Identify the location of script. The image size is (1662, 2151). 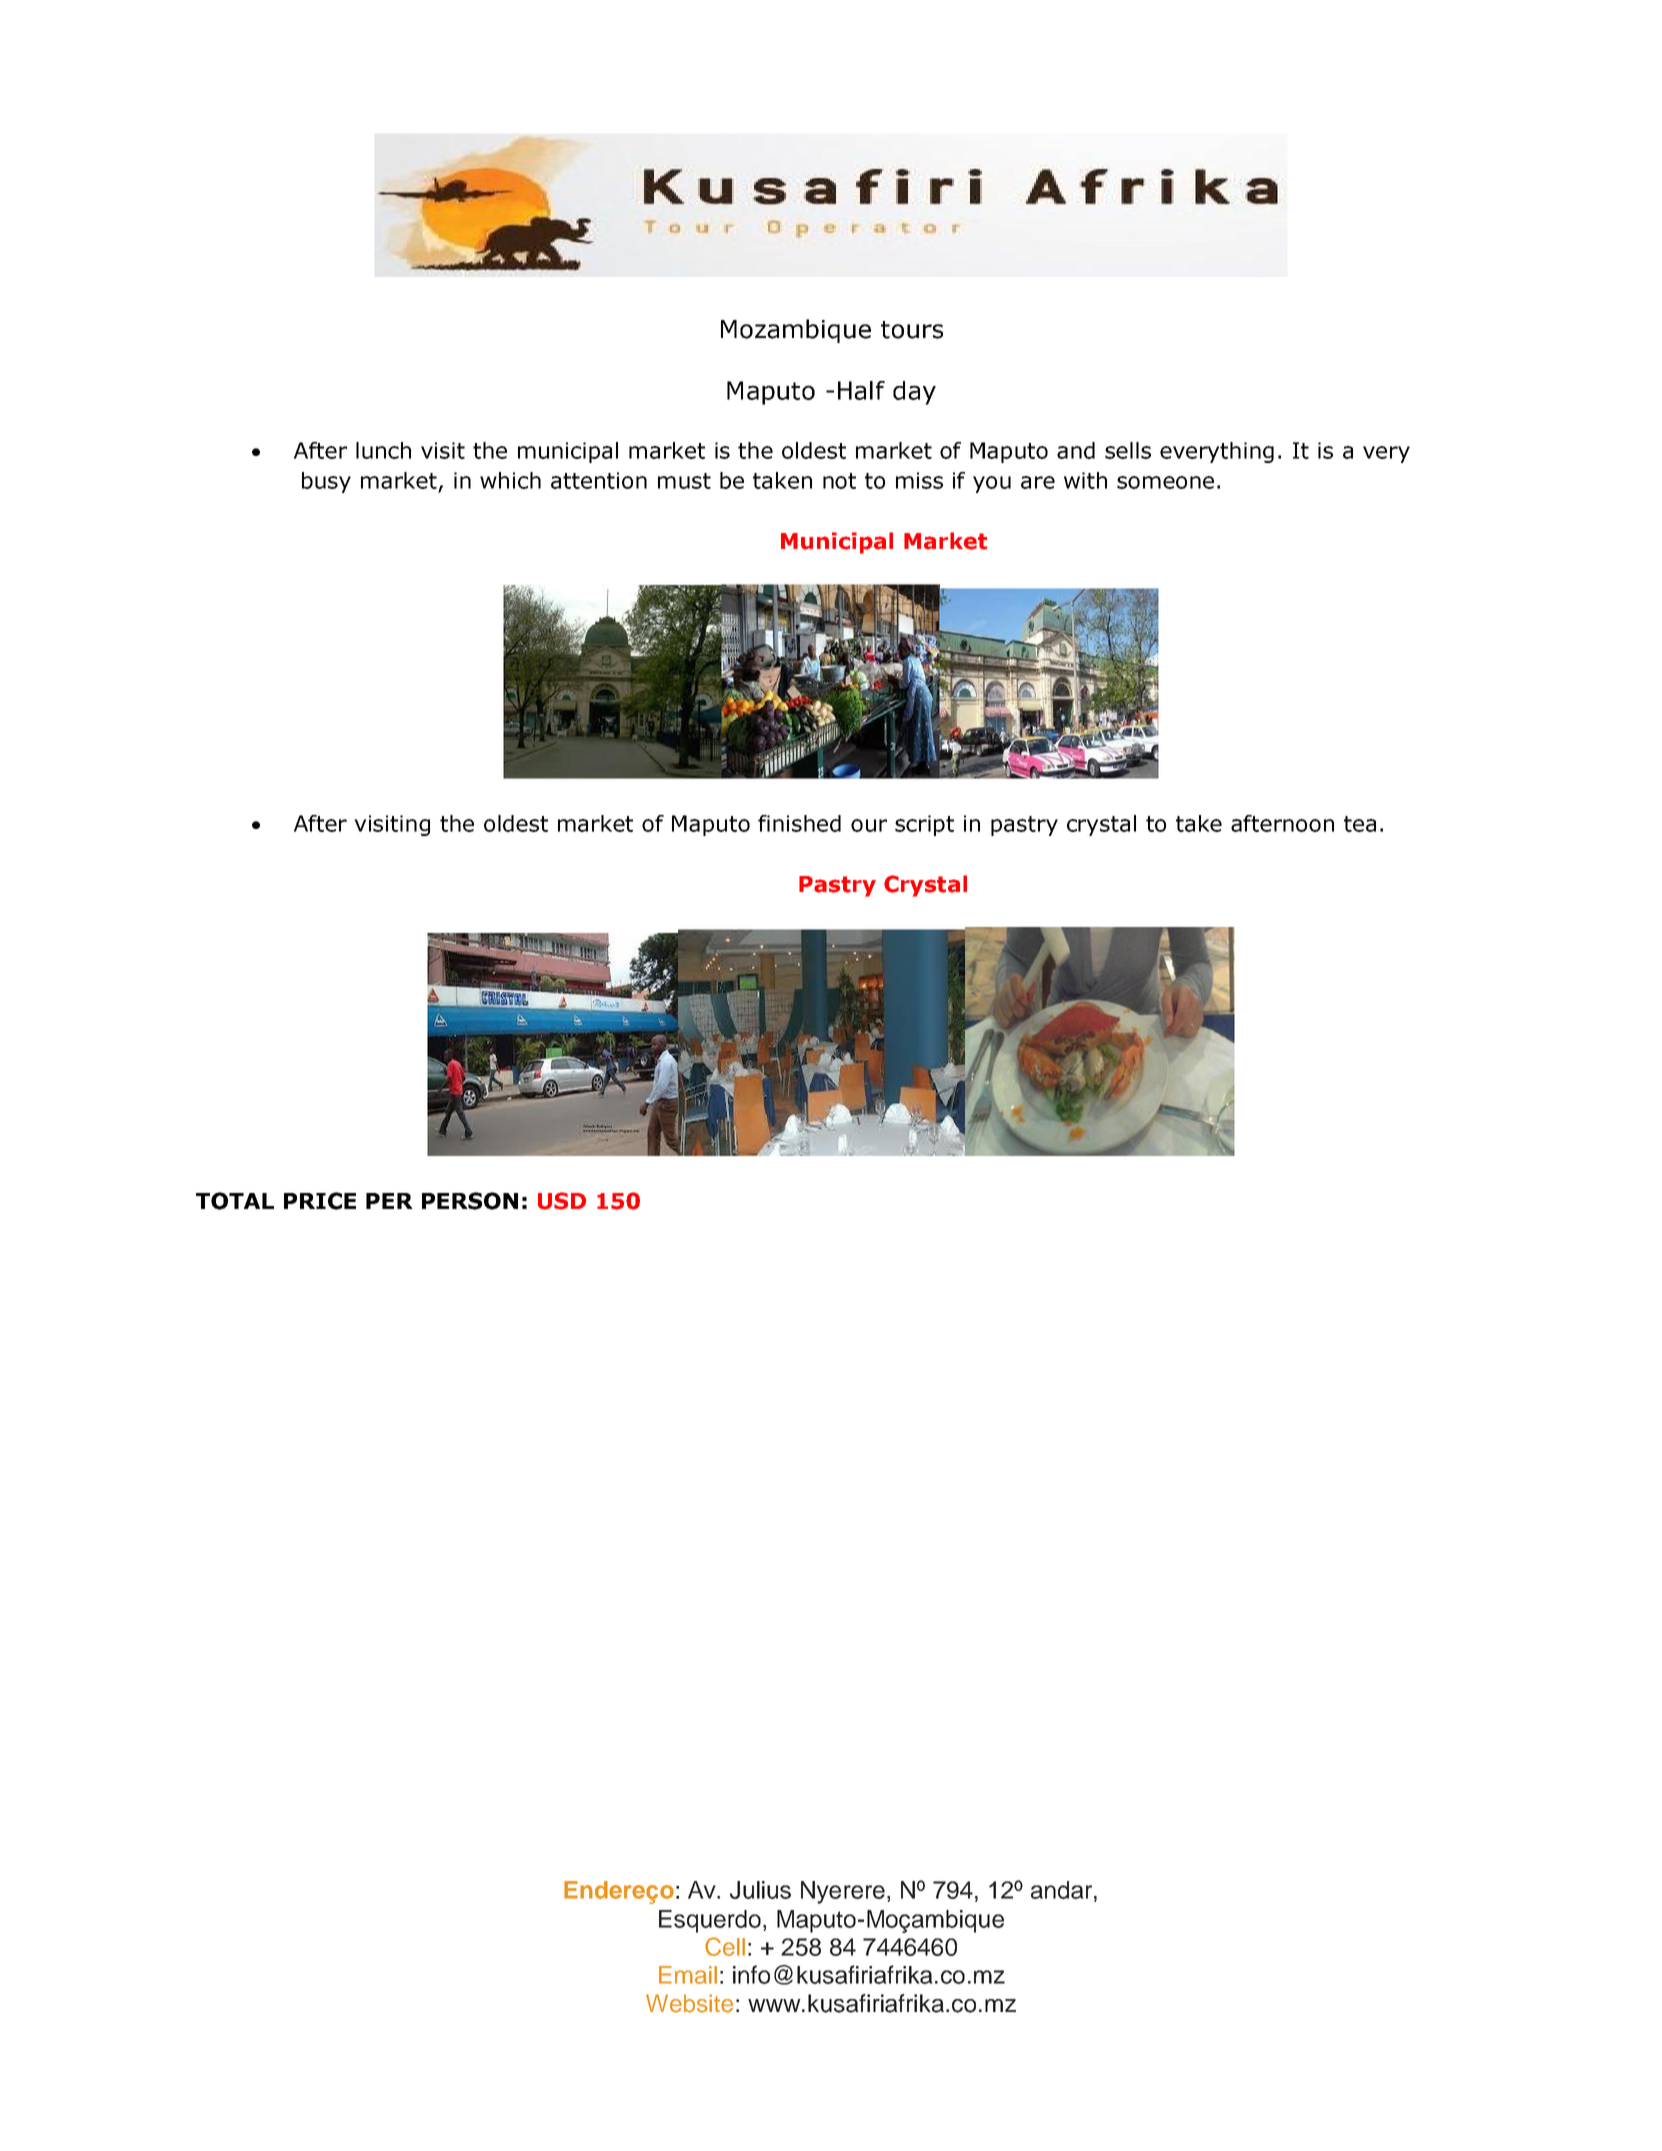
(924, 825).
